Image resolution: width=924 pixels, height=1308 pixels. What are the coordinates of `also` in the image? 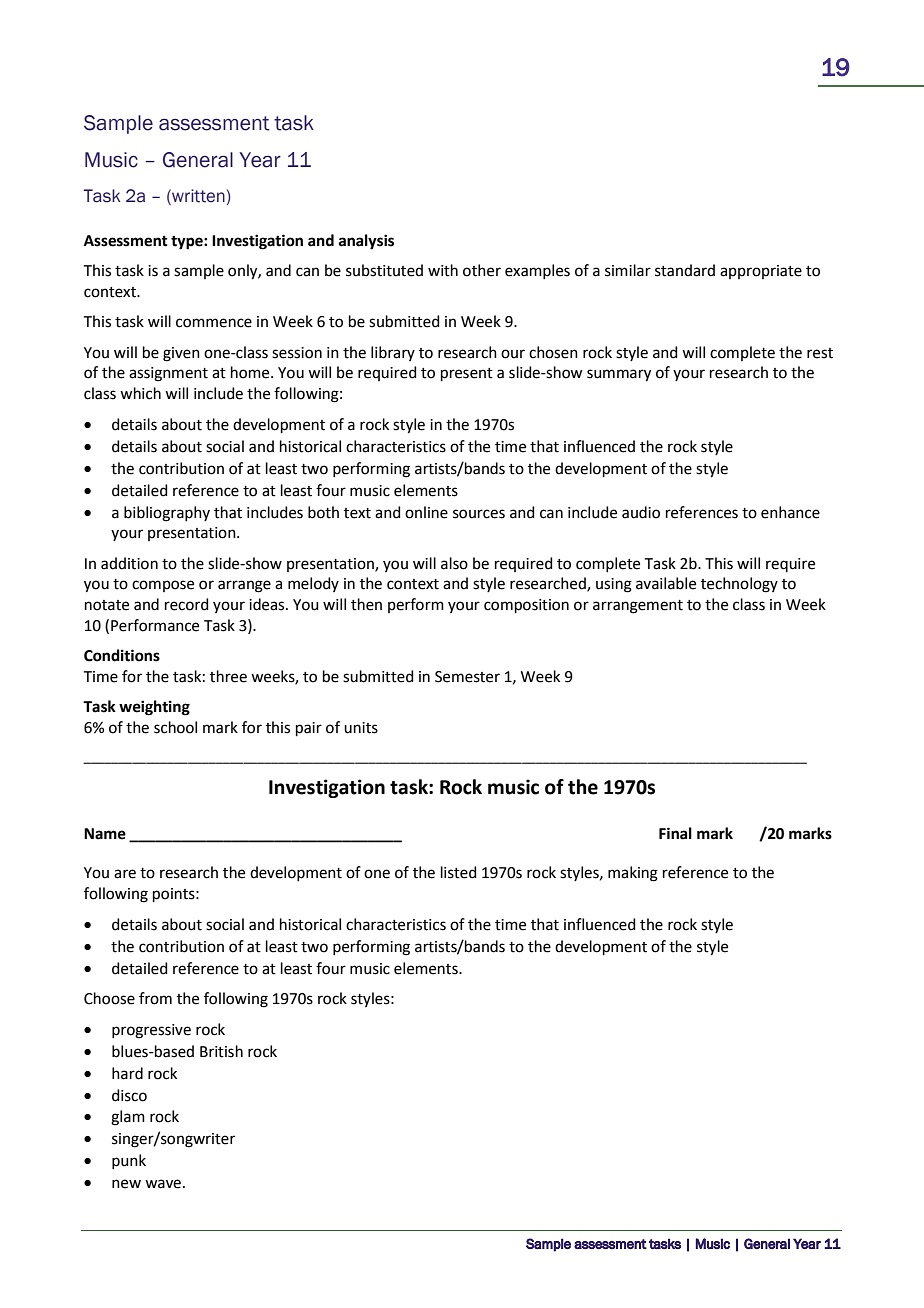 It's located at (454, 563).
